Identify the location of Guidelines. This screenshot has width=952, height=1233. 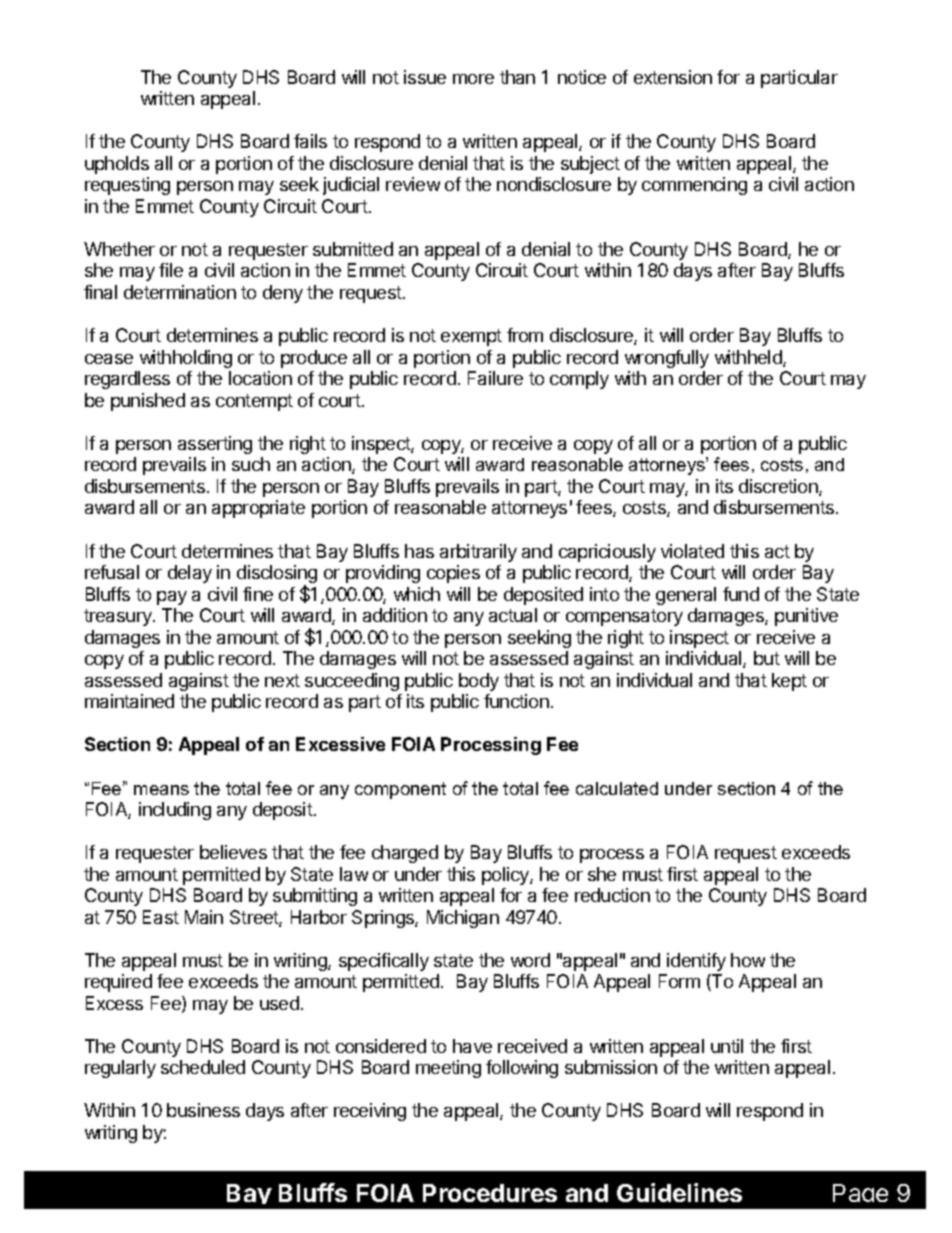
(679, 1192).
